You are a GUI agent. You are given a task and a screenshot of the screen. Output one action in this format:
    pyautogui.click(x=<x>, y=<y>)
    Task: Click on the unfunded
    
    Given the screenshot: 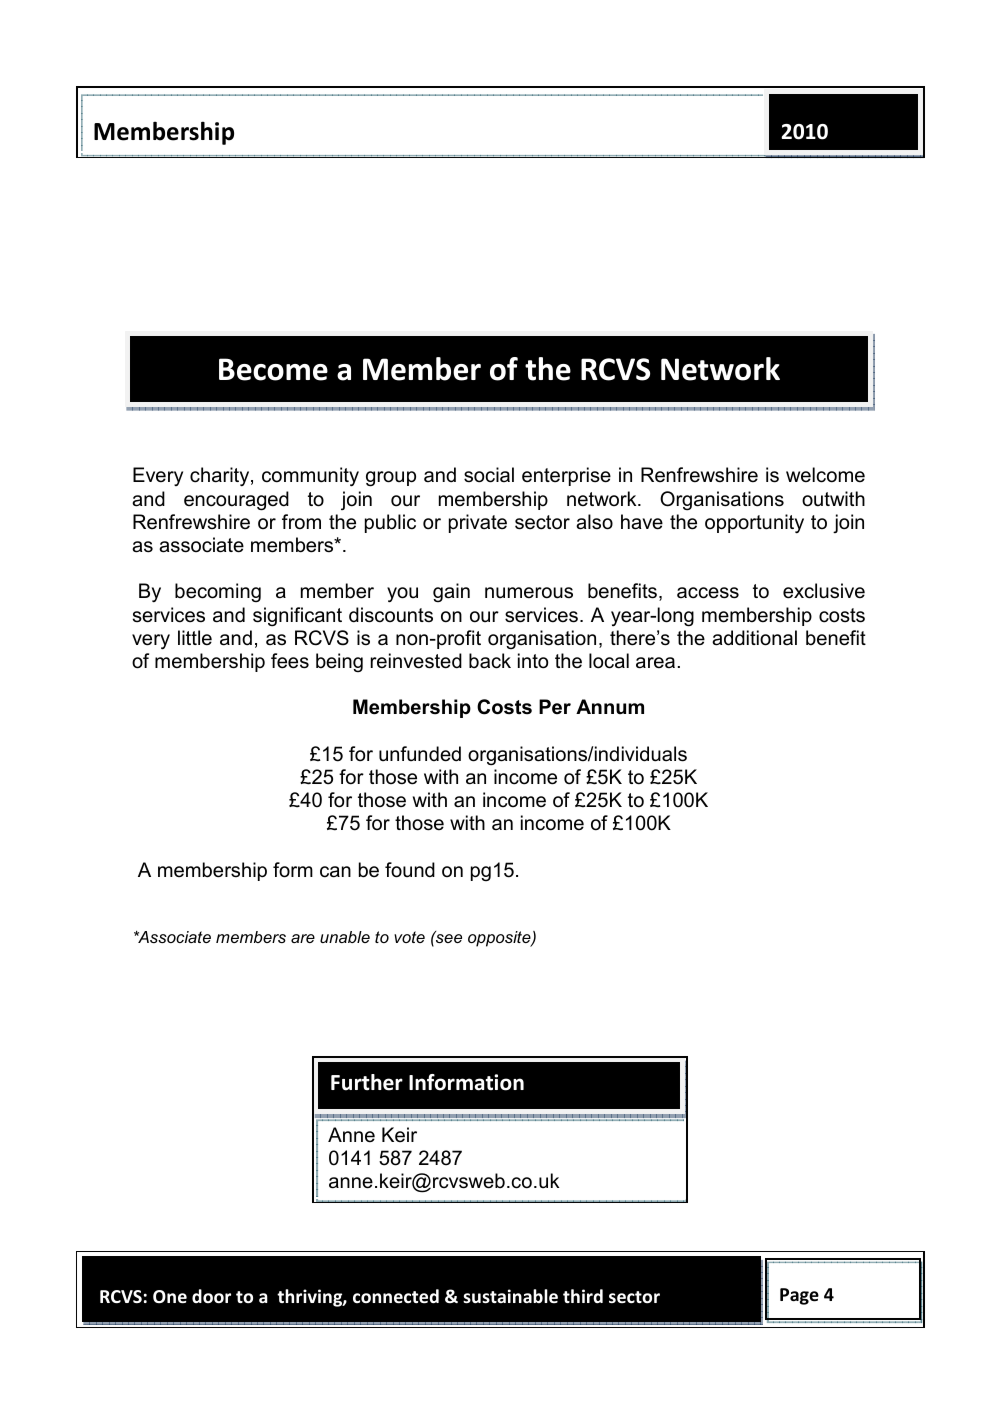 What is the action you would take?
    pyautogui.click(x=420, y=754)
